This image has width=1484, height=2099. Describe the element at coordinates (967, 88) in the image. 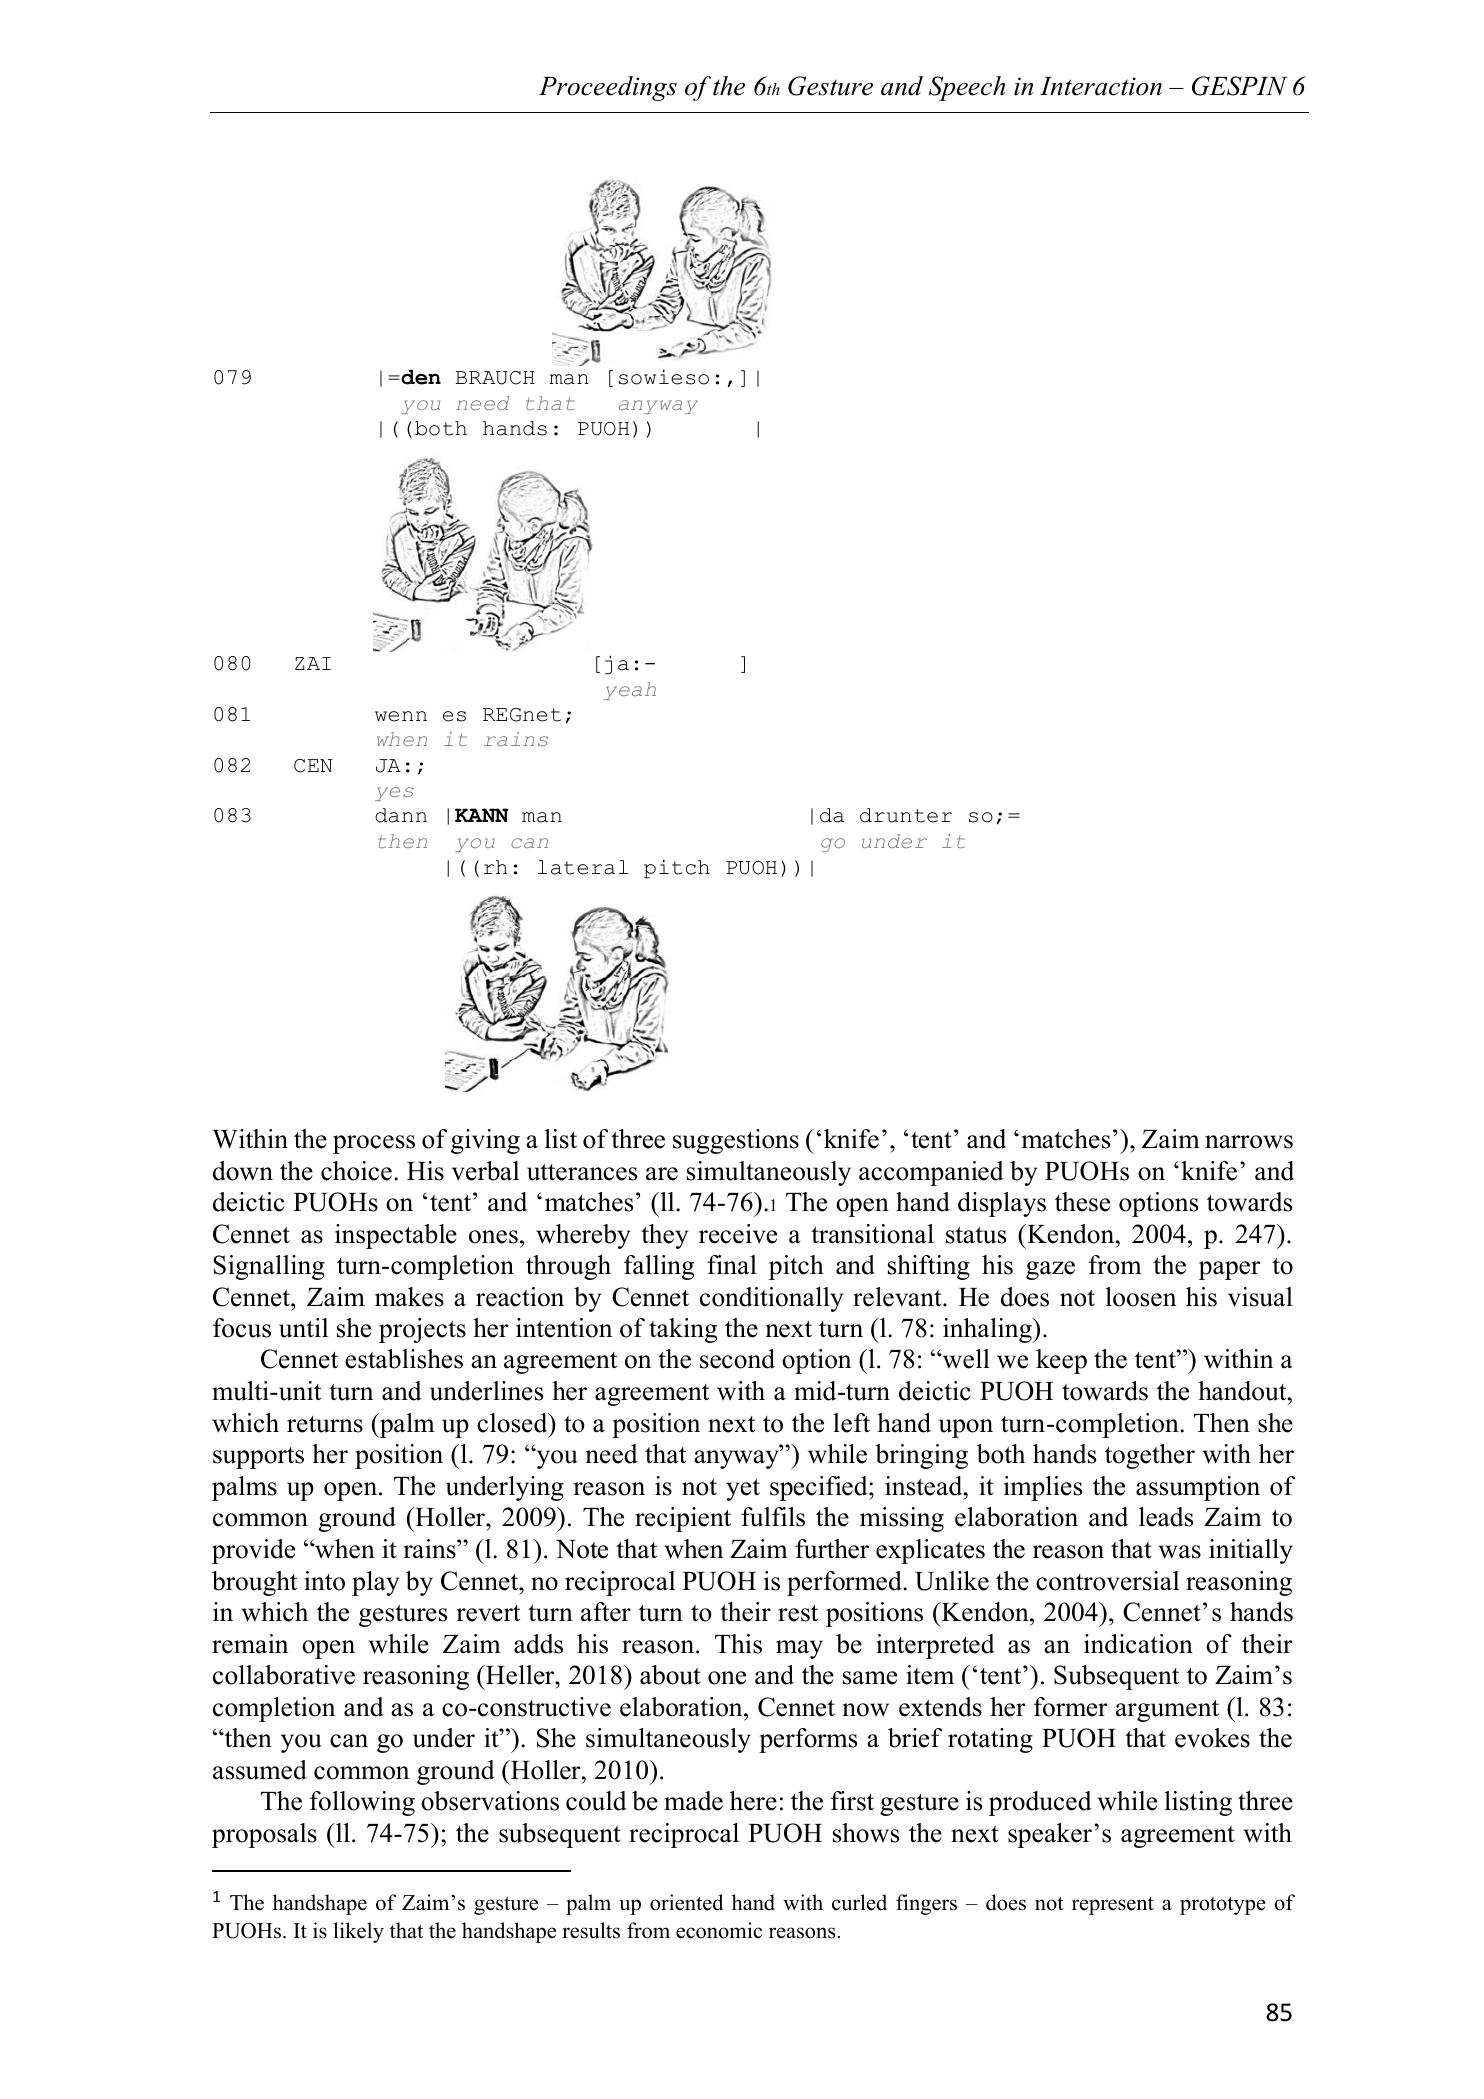

I see `Speech` at that location.
